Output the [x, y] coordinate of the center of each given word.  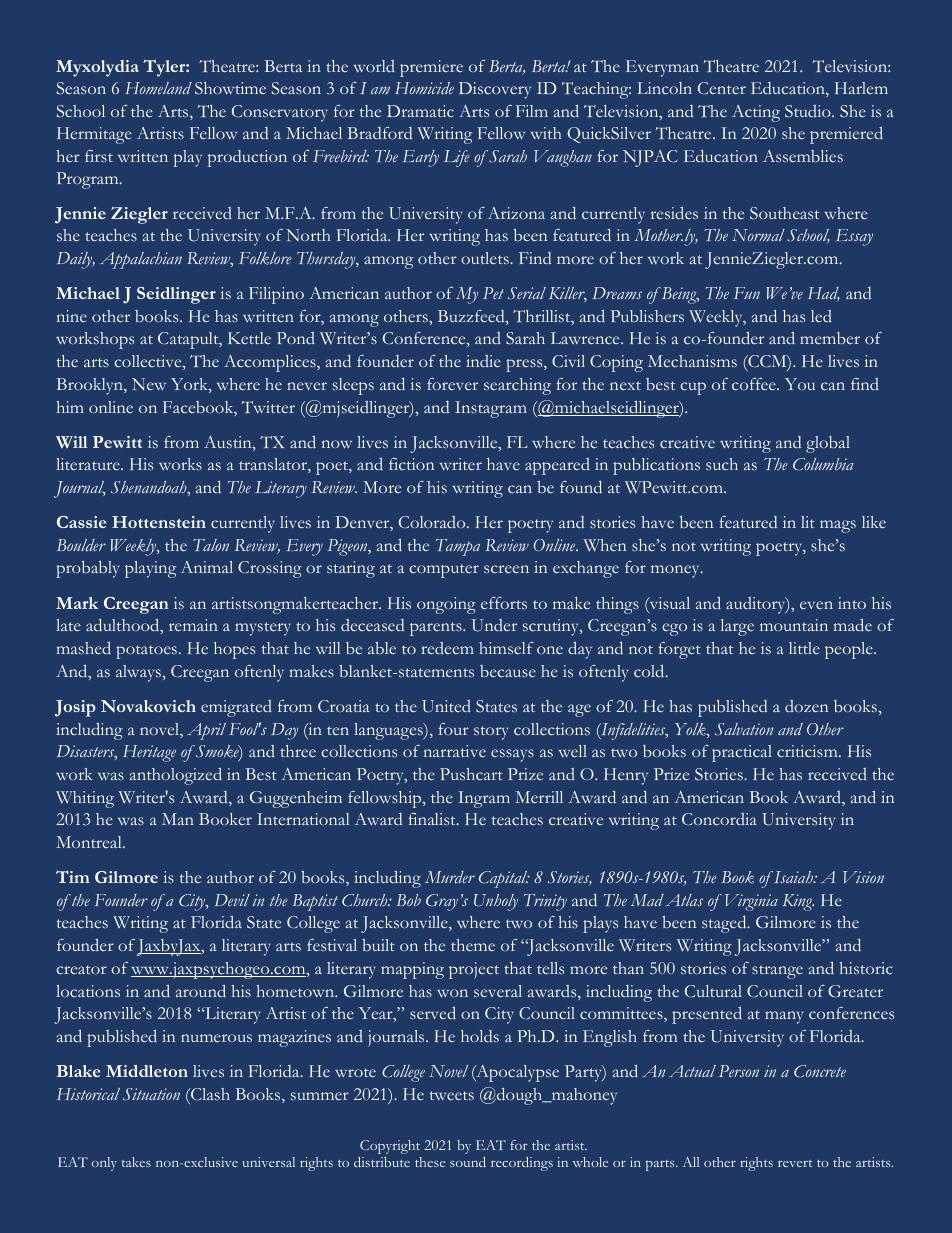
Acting [756, 113]
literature [89, 464]
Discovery [495, 90]
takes [136, 1162]
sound [468, 1162]
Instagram [491, 409]
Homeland [158, 88]
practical [742, 753]
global [828, 444]
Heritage [149, 753]
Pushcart [471, 774]
